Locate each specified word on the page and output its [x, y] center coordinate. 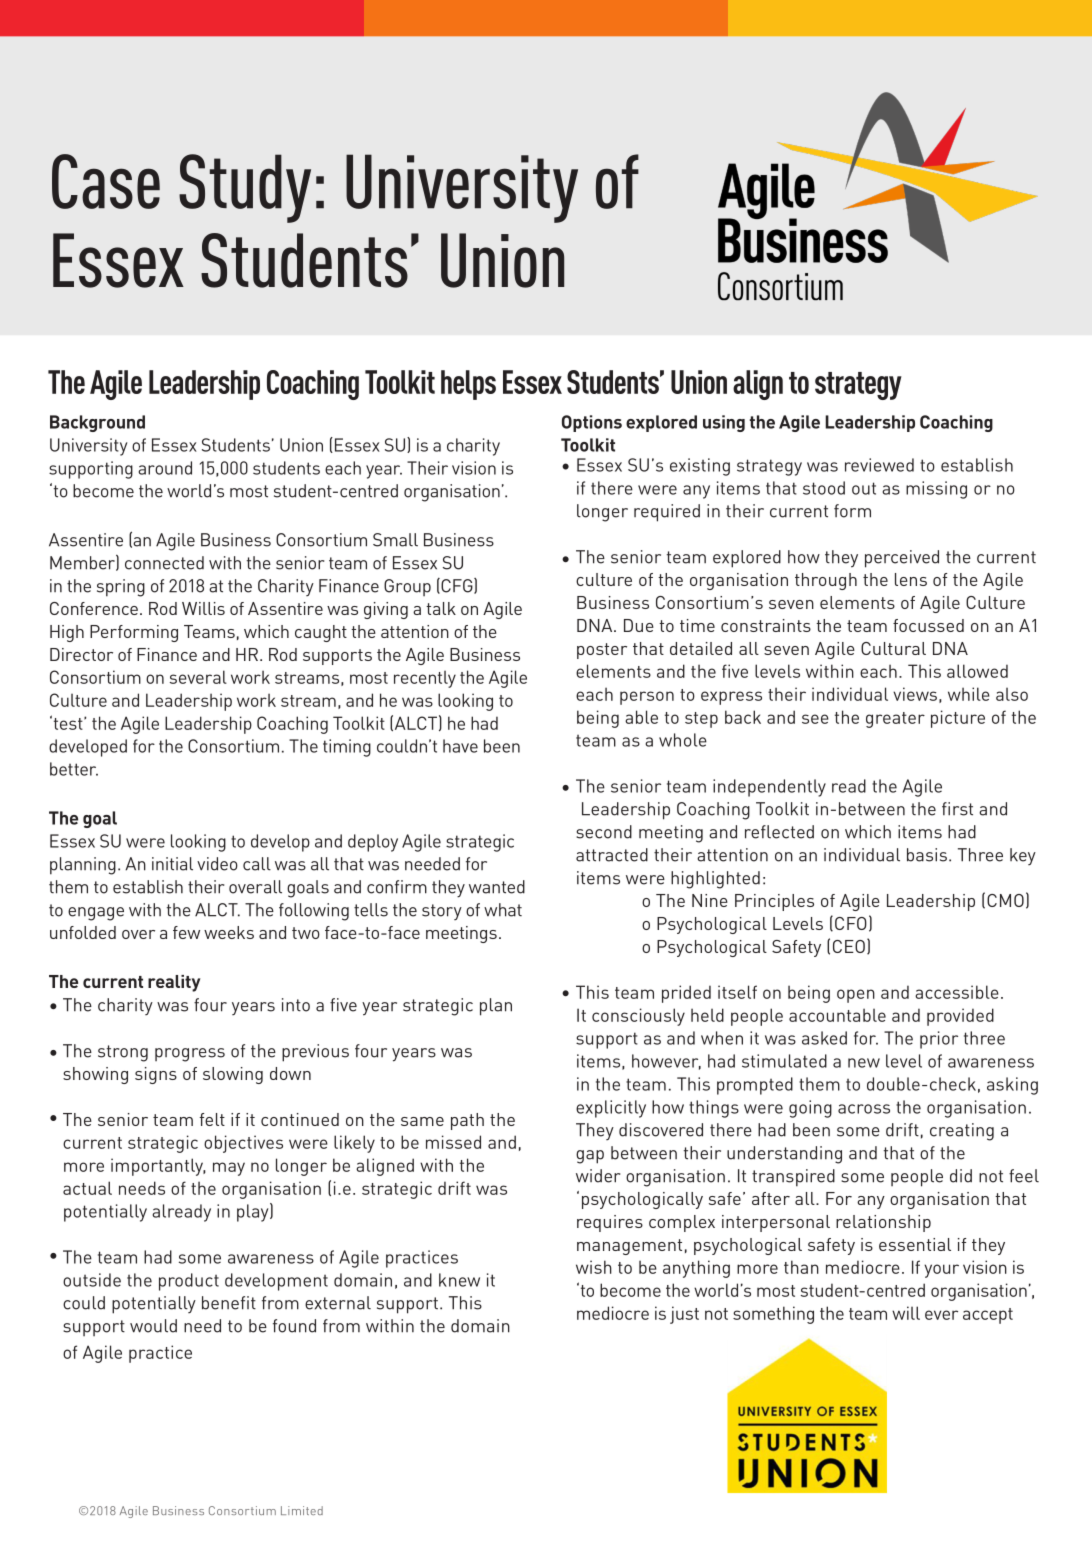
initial [172, 864]
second [604, 832]
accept [988, 1316]
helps [468, 385]
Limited [302, 1510]
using [724, 423]
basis [927, 855]
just [684, 1315]
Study [245, 188]
